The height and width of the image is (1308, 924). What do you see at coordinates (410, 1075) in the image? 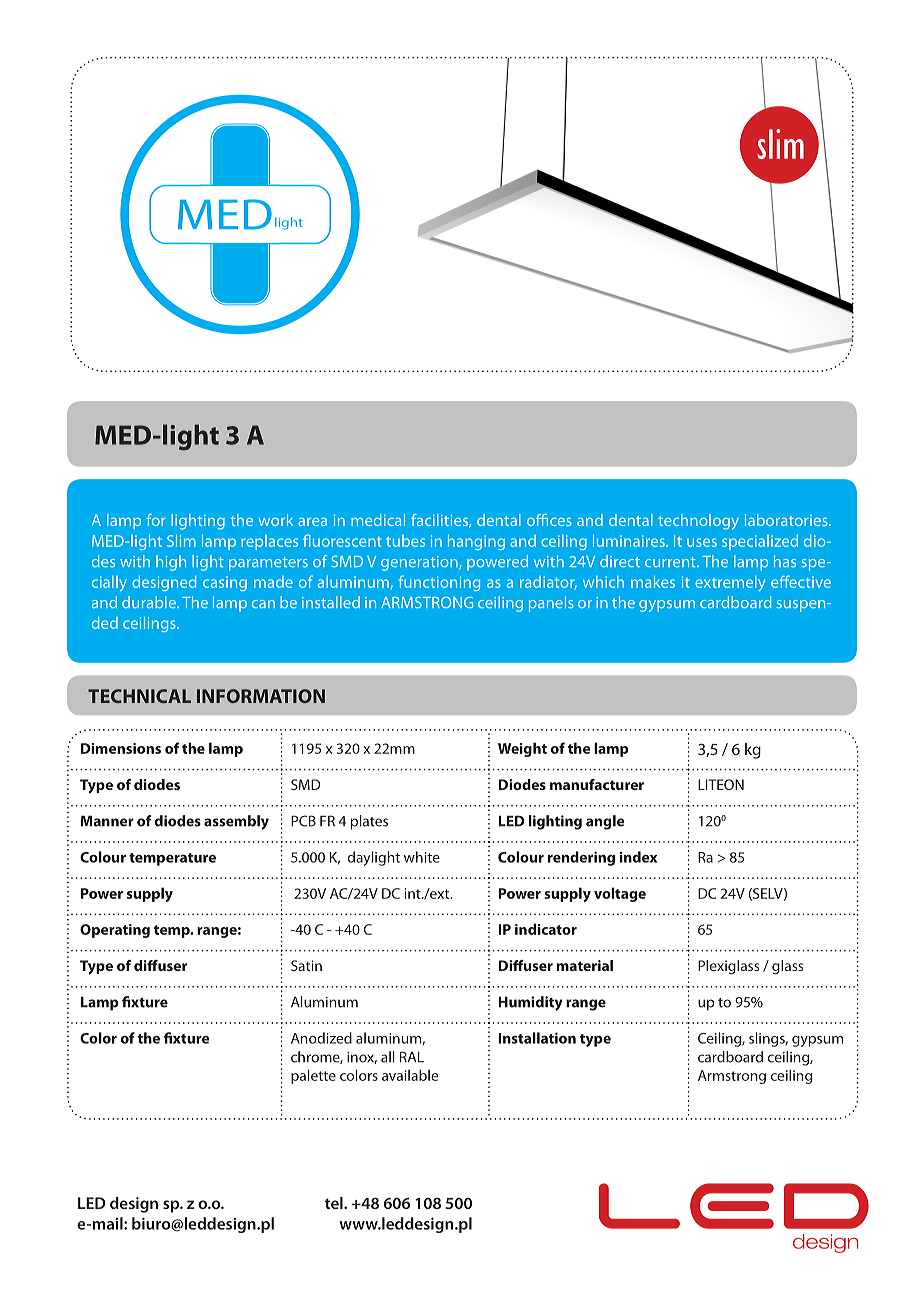
I see `available` at bounding box center [410, 1075].
